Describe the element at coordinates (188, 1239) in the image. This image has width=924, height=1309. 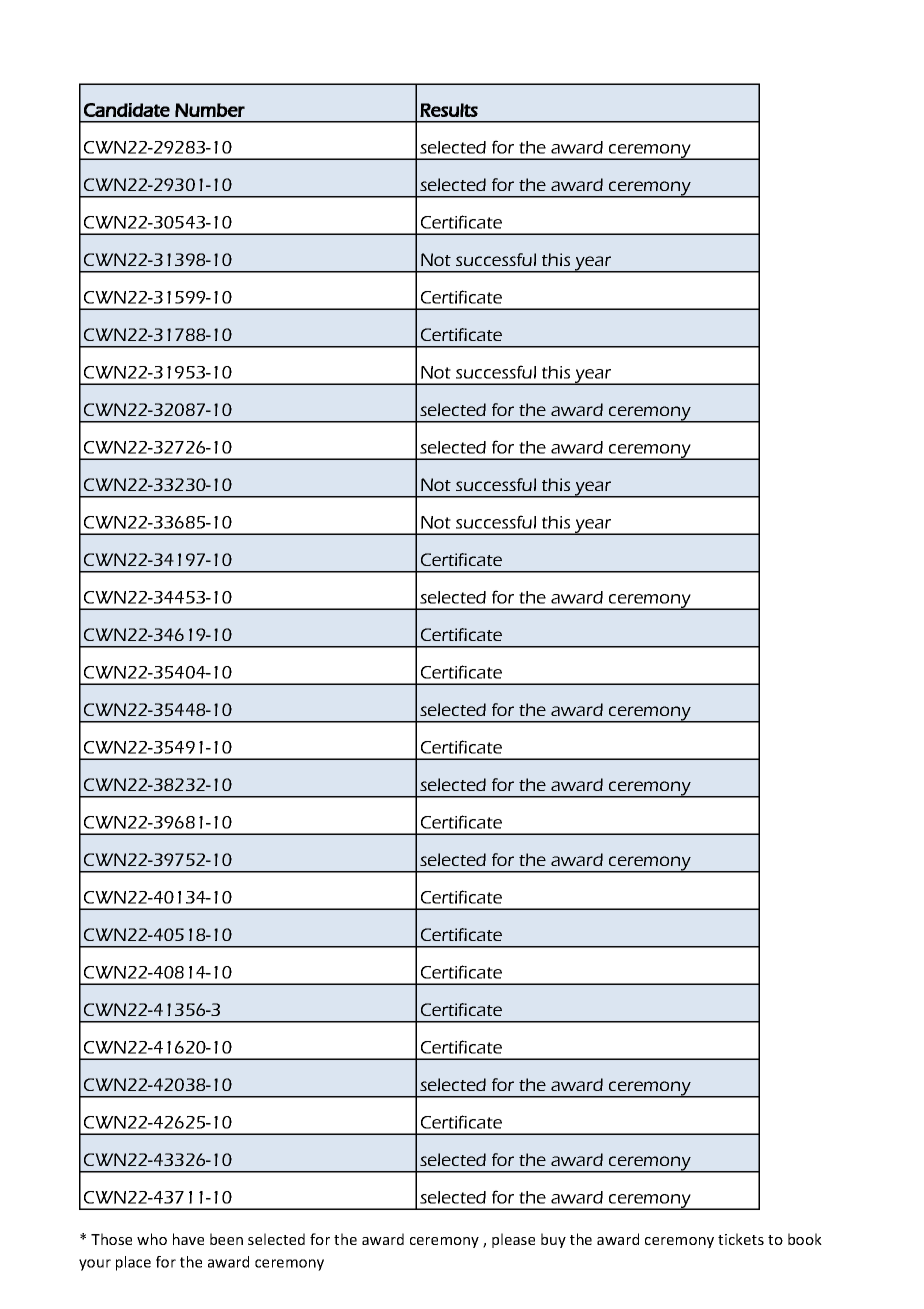
I see `have` at that location.
